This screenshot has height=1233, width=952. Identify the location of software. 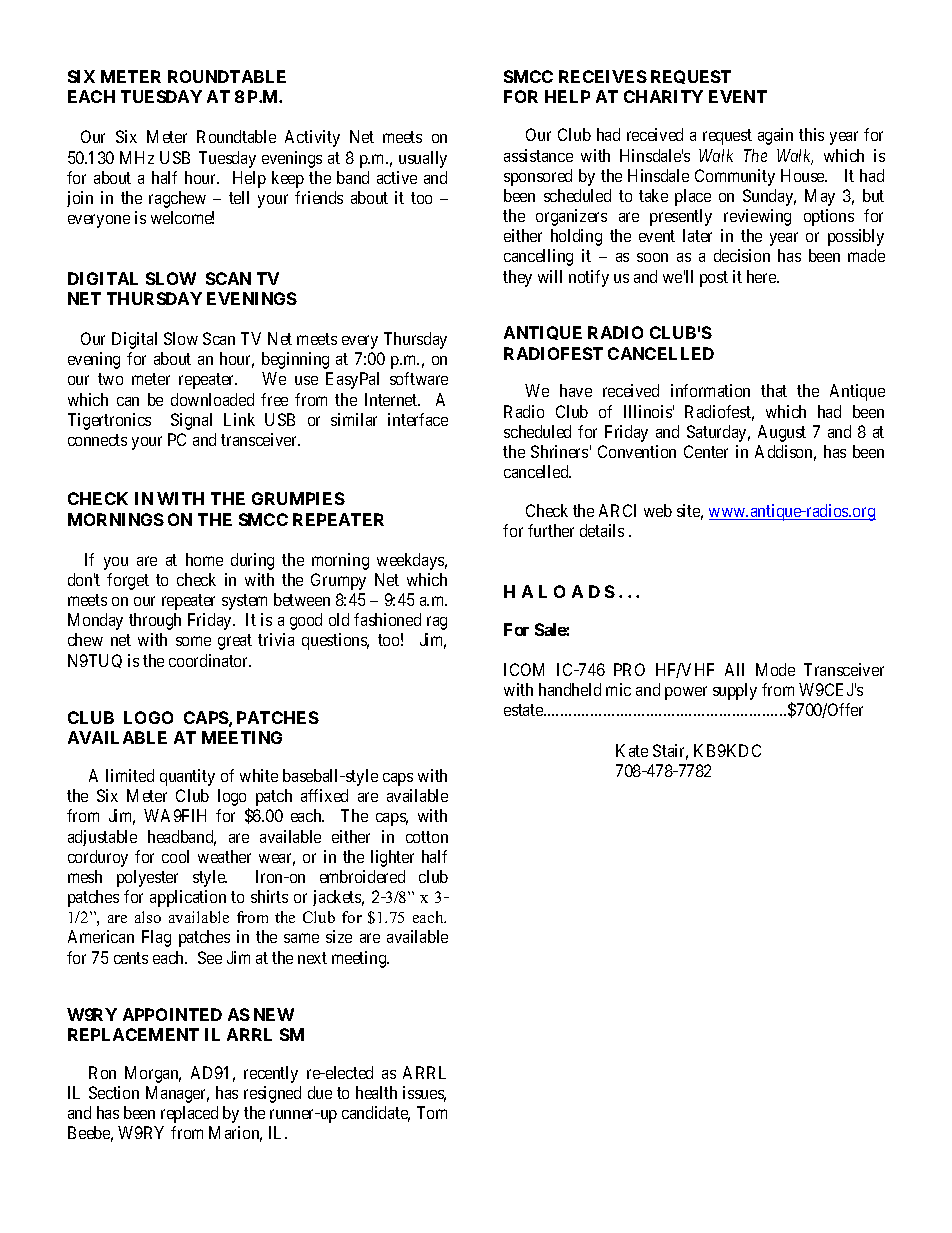
(419, 378).
